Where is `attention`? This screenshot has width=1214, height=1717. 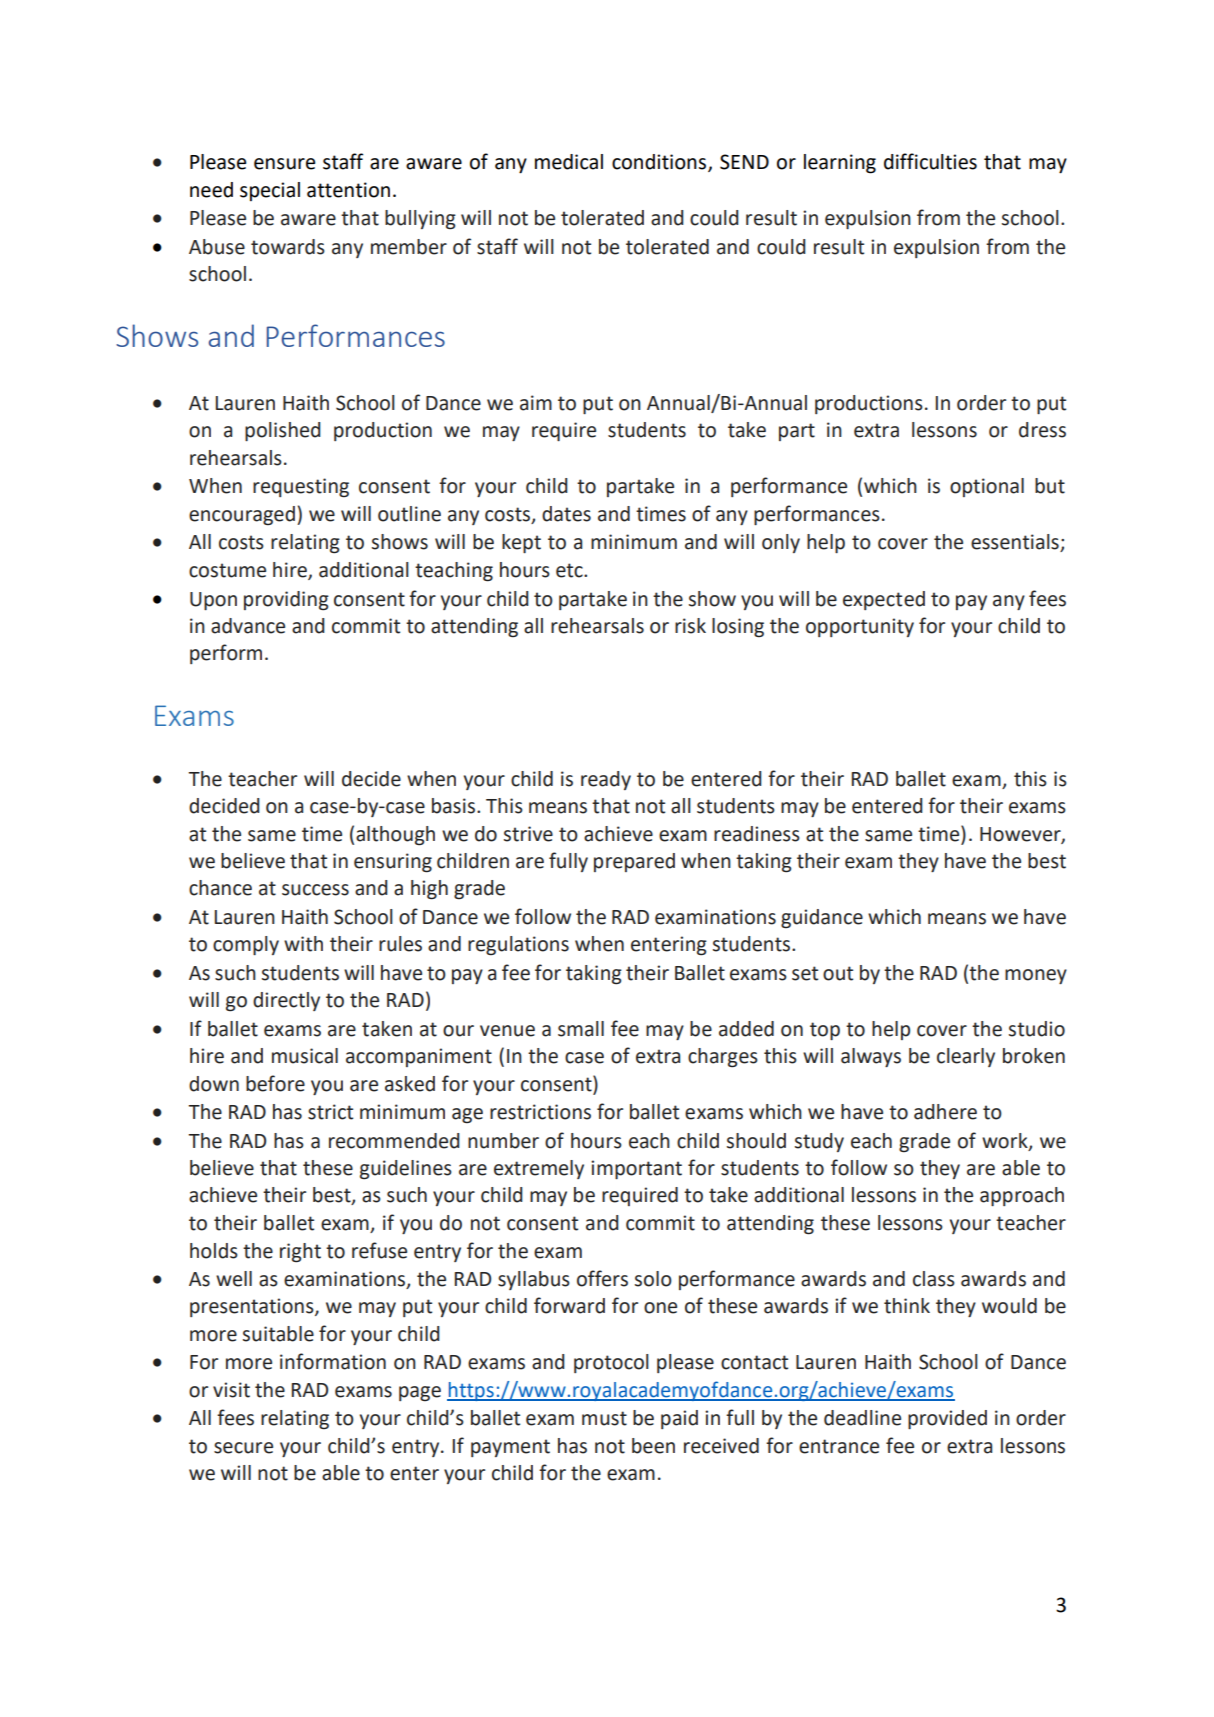
attention is located at coordinates (348, 190).
